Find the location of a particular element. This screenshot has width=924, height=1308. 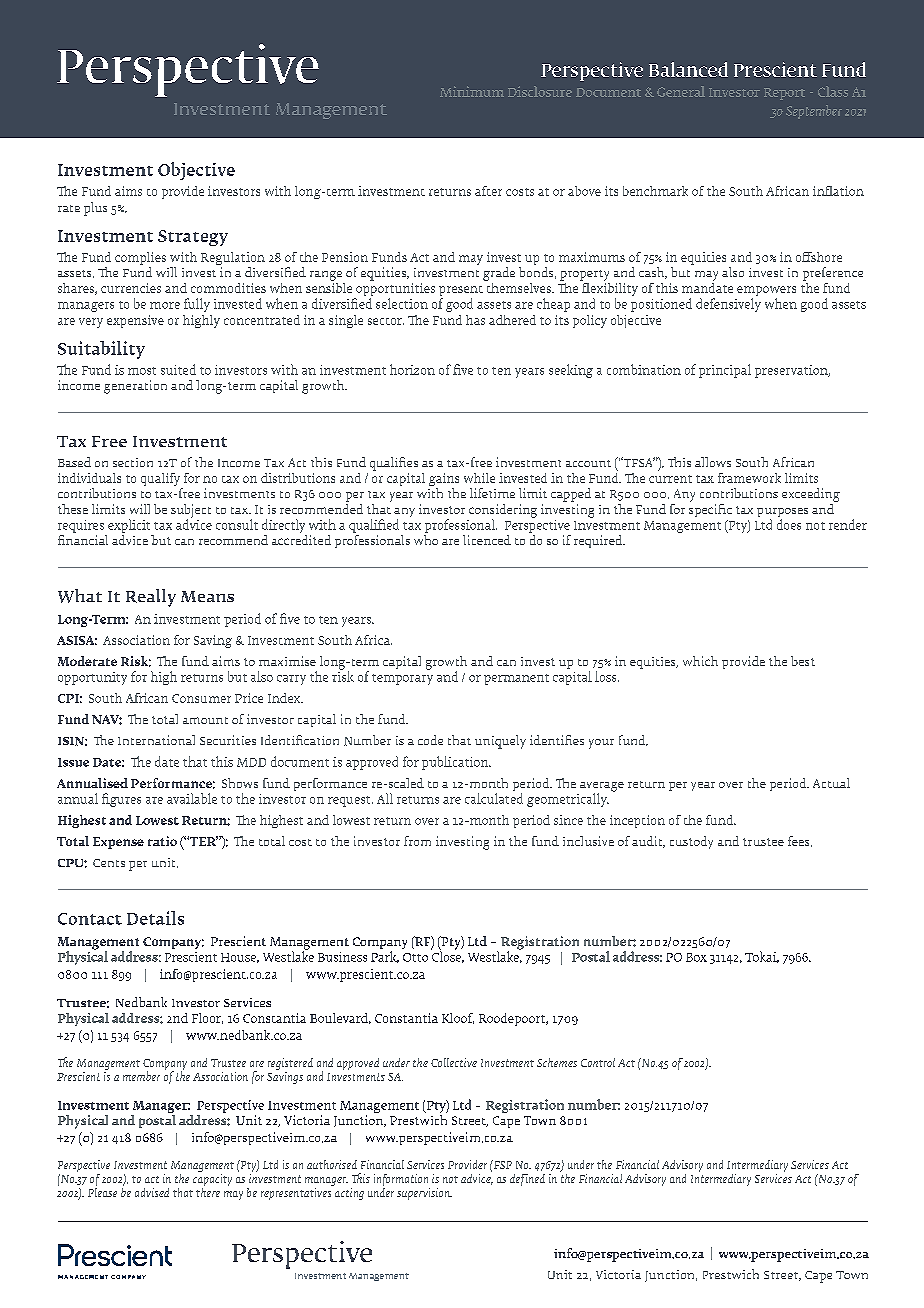

International is located at coordinates (156, 740).
